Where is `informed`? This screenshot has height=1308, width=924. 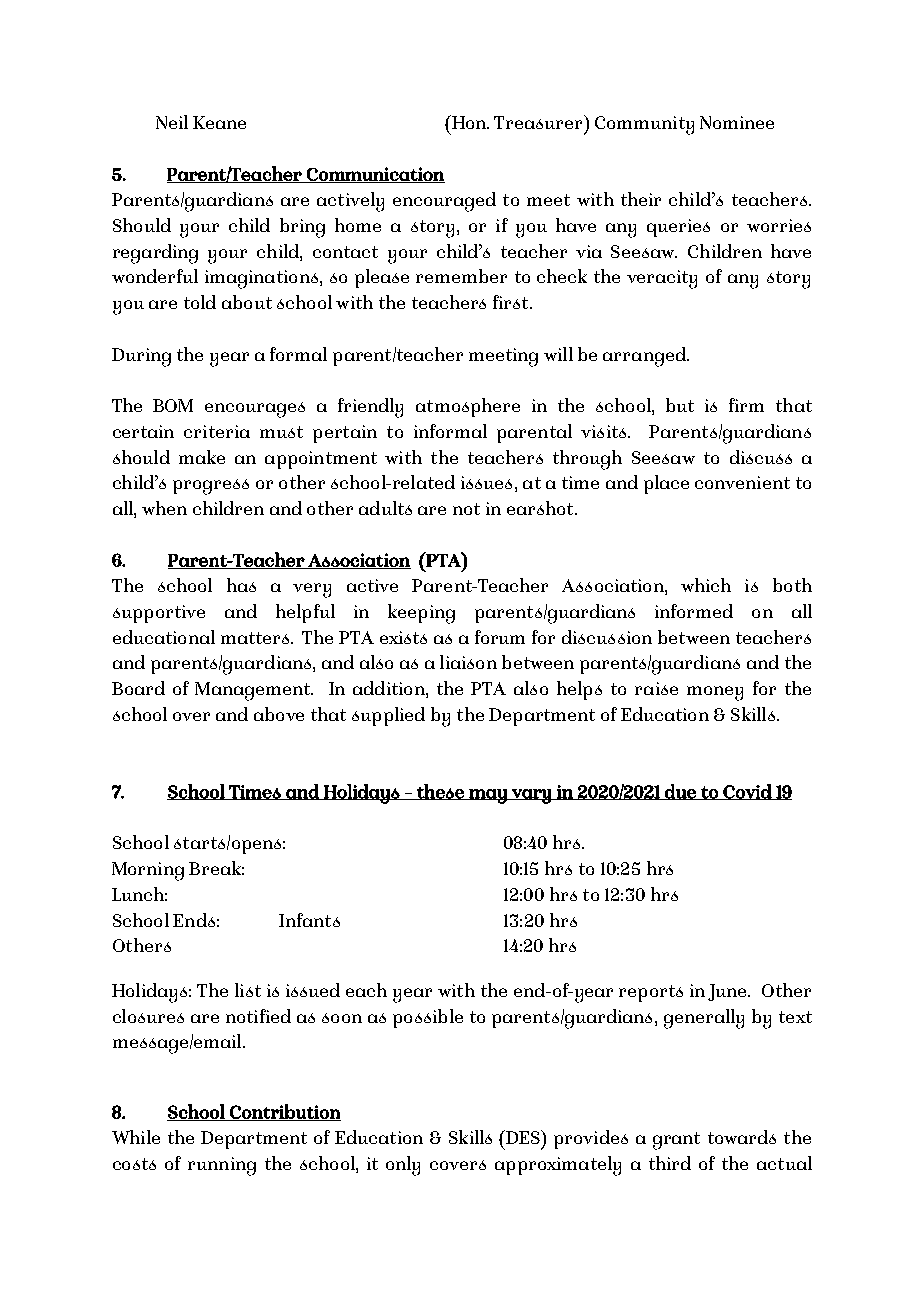 informed is located at coordinates (694, 611).
